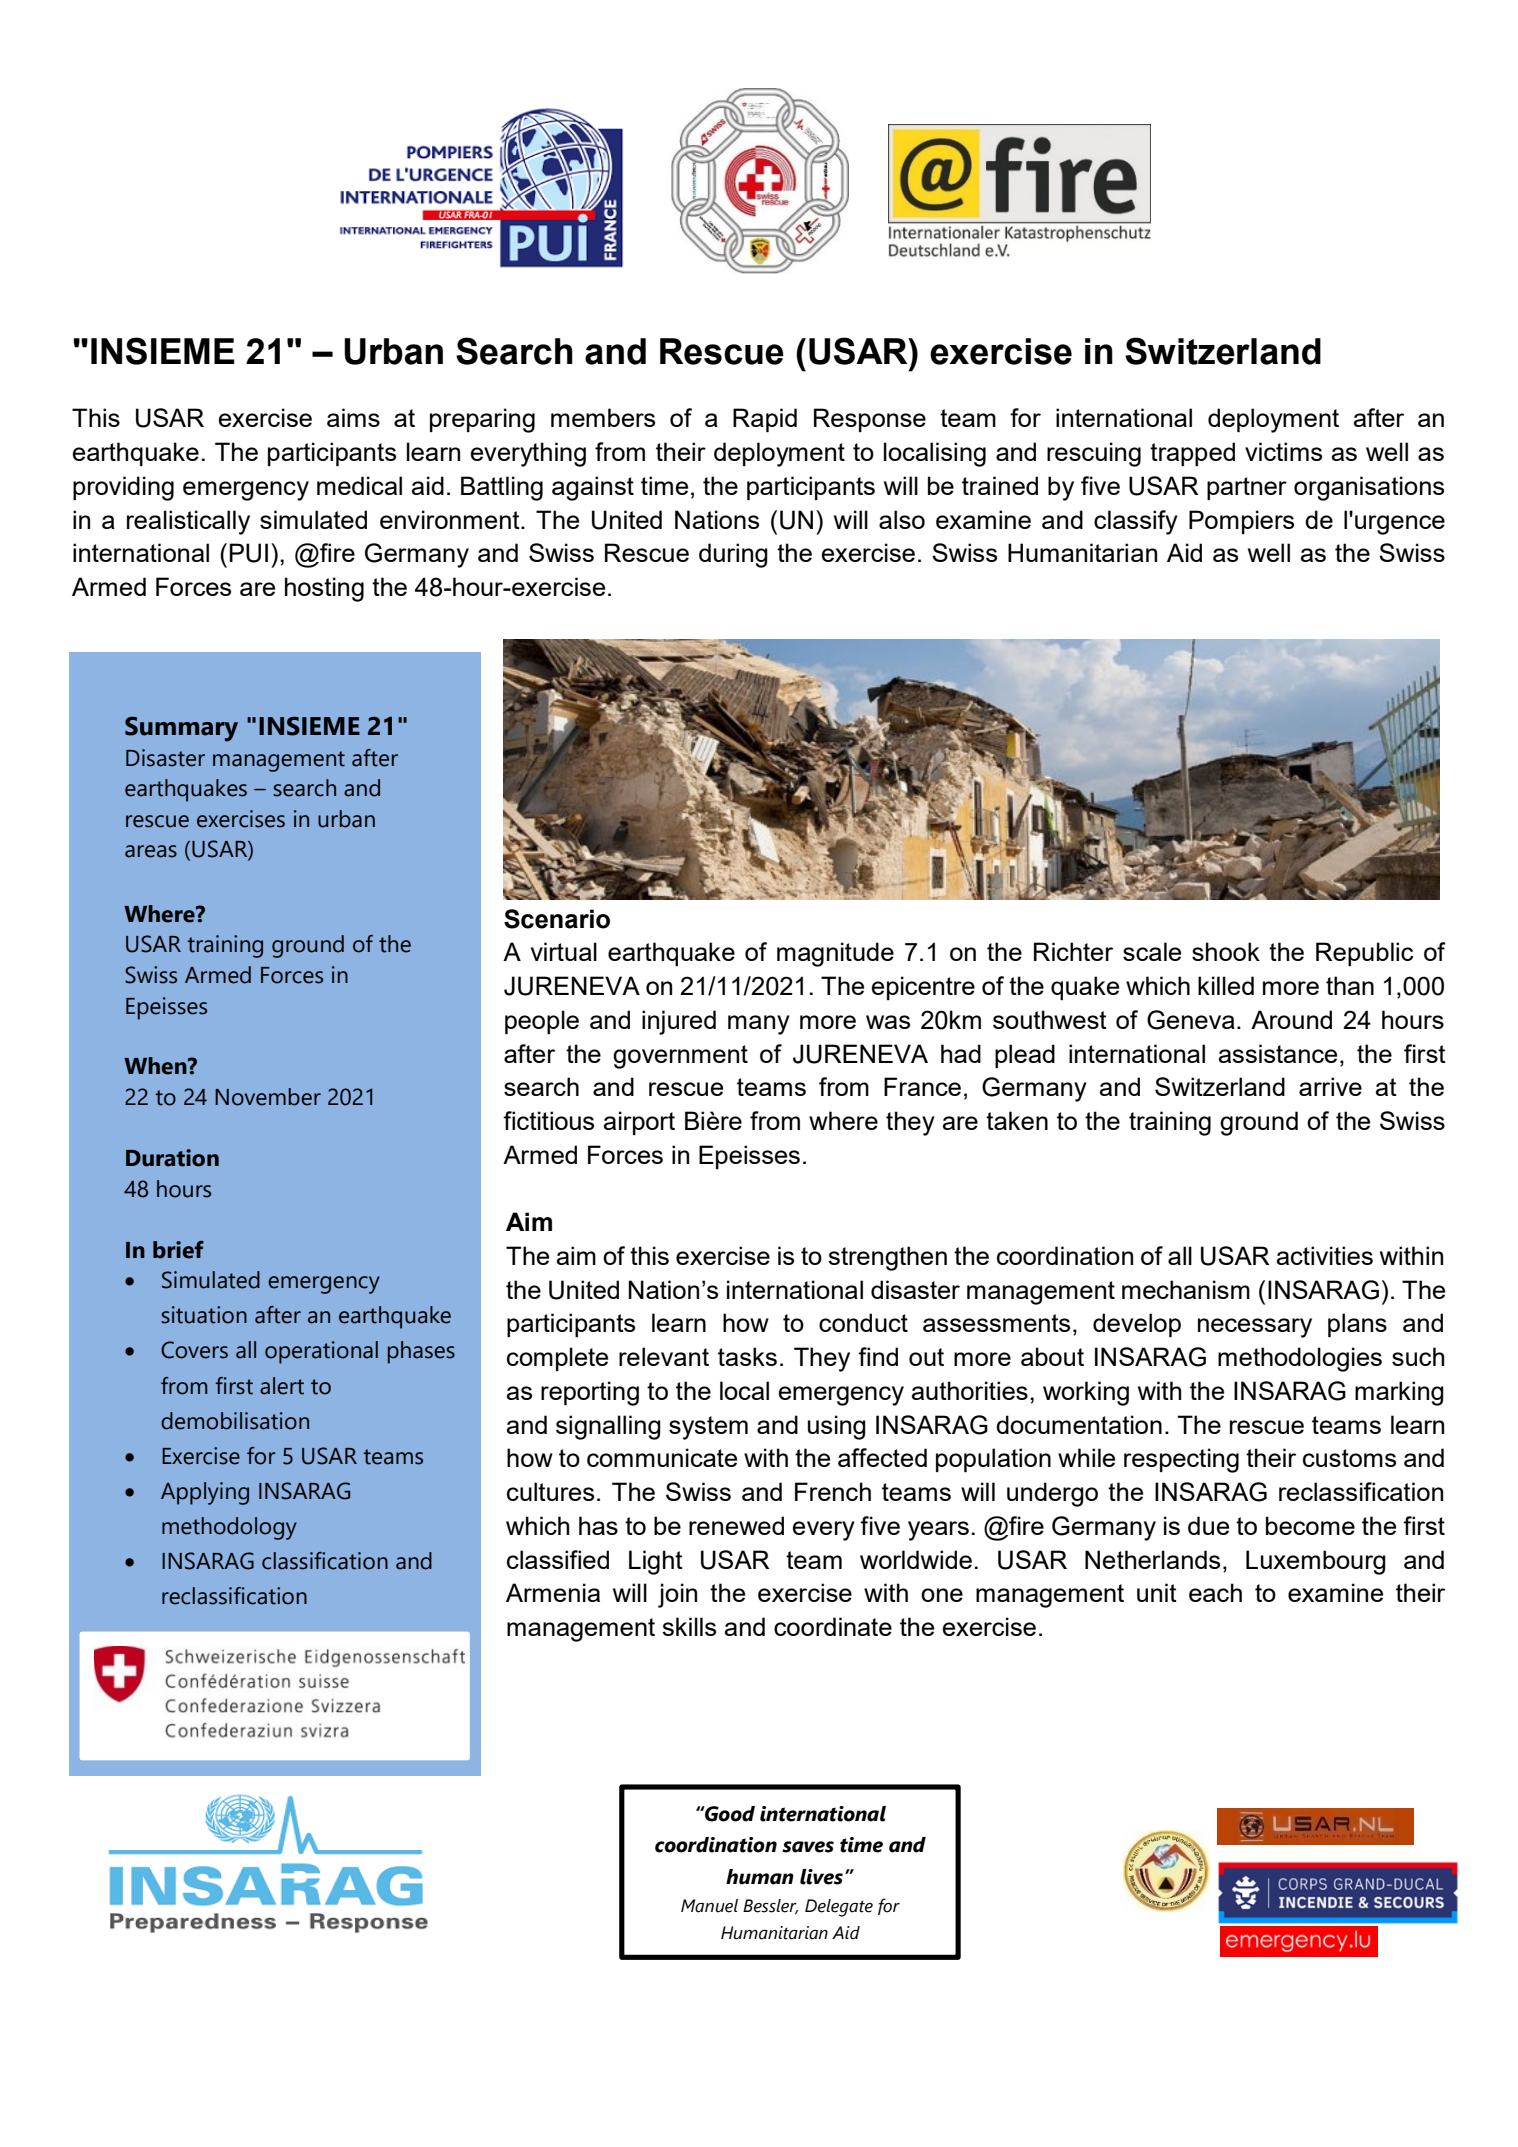 The width and height of the page is (1518, 2147). Describe the element at coordinates (709, 1906) in the page. I see `Manuel` at that location.
